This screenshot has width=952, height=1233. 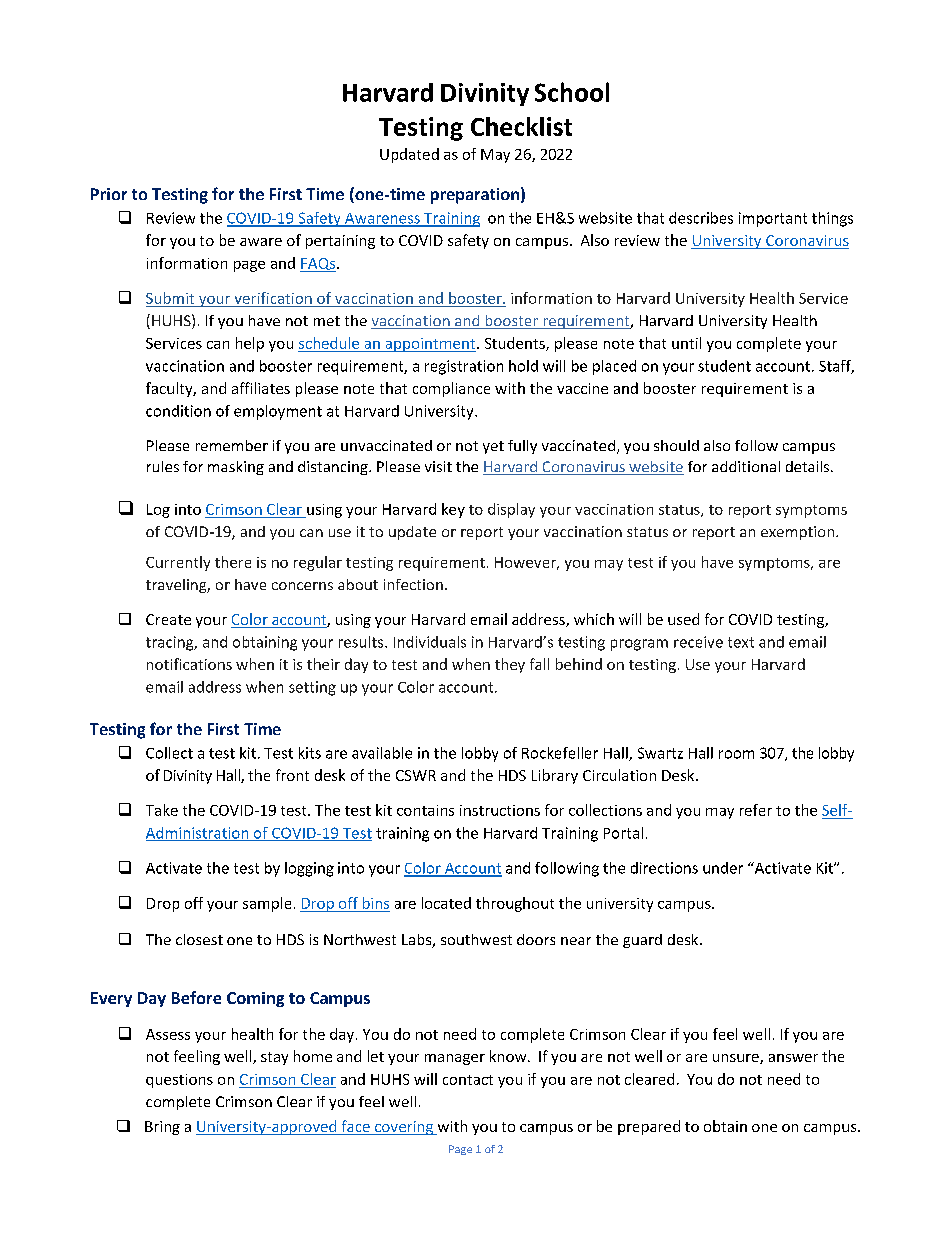 What do you see at coordinates (250, 344) in the screenshot?
I see `help` at bounding box center [250, 344].
